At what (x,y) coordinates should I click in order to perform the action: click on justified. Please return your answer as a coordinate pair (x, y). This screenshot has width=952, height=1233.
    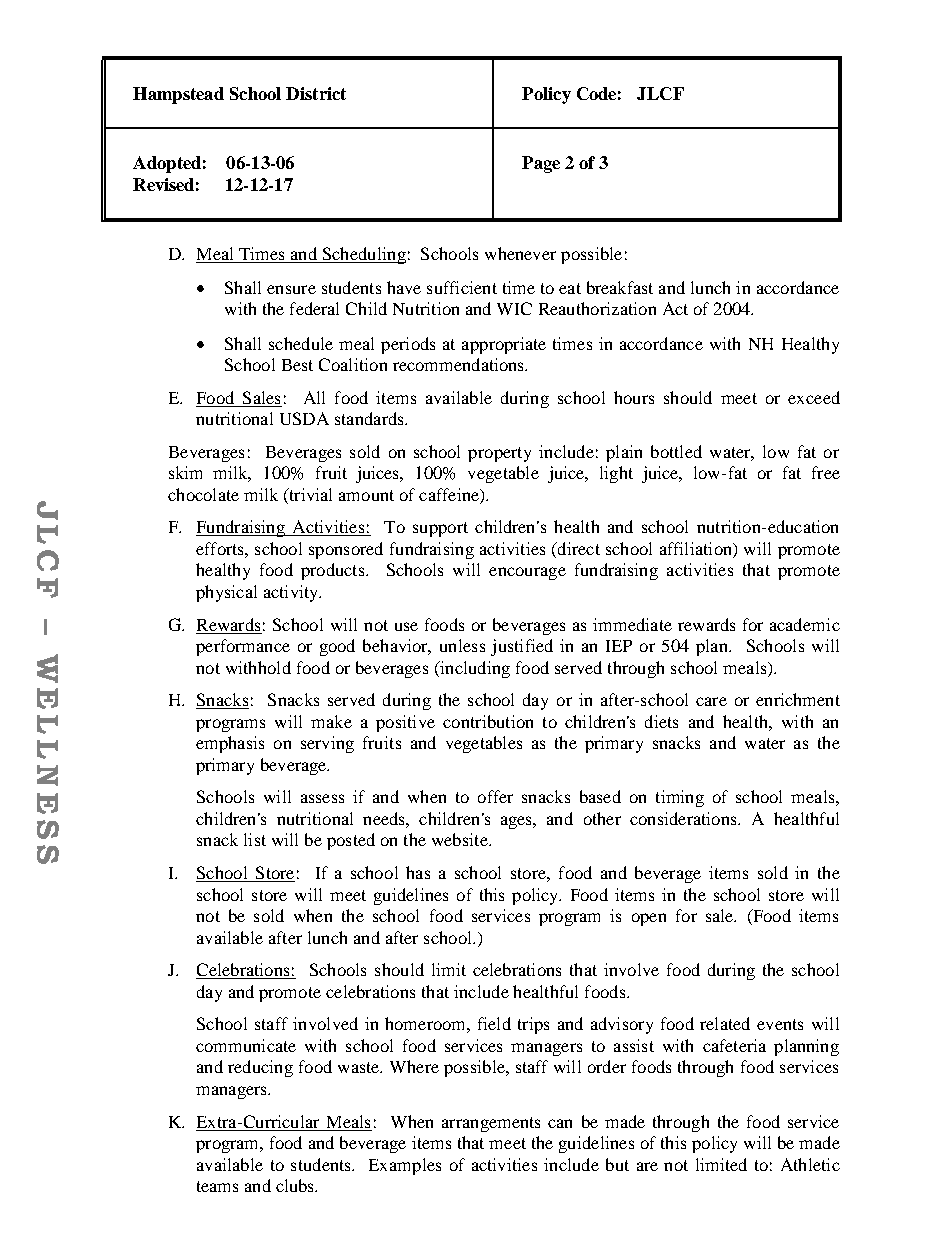
    Looking at the image, I should click on (522, 647).
